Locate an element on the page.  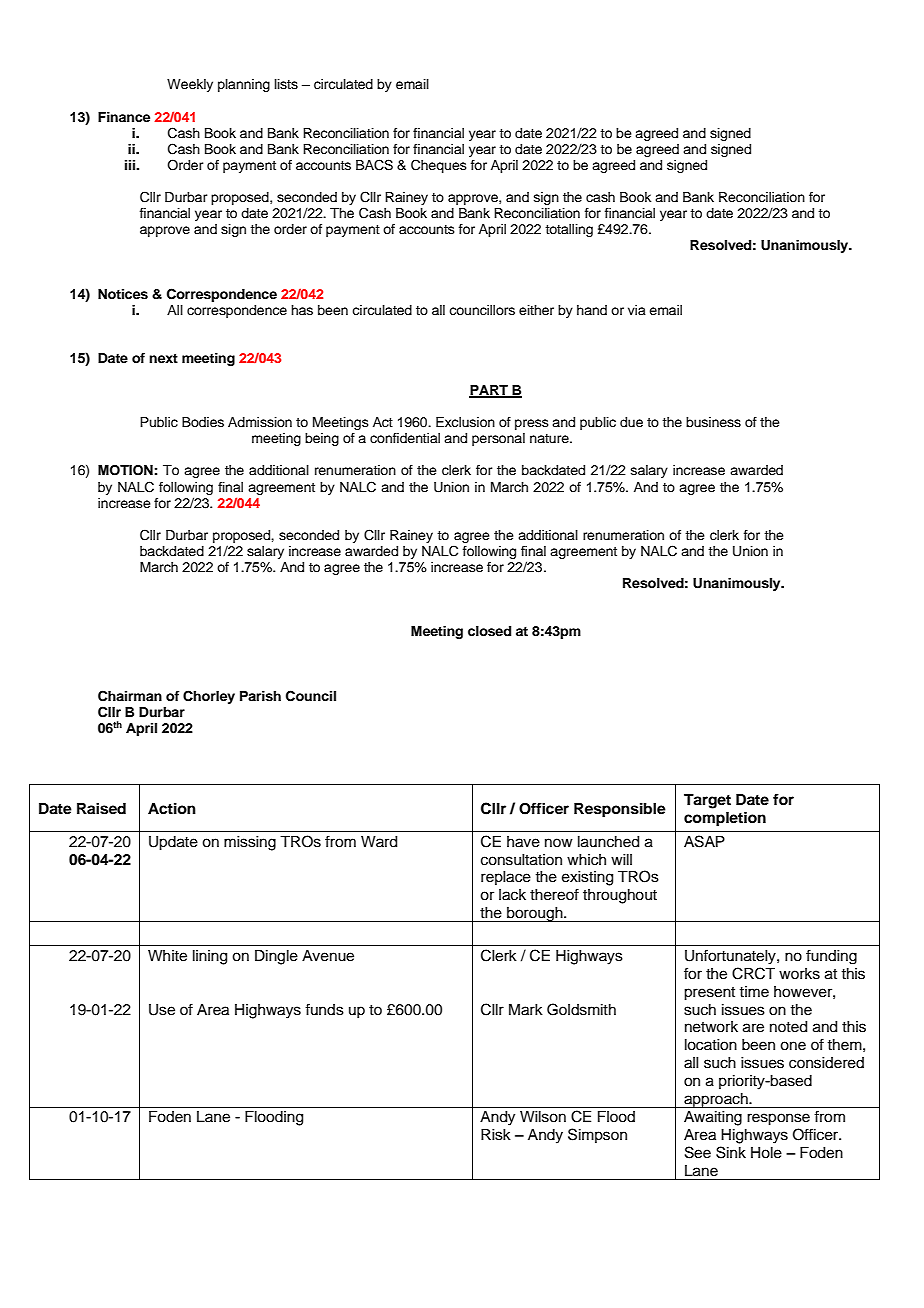
response is located at coordinates (778, 1119).
